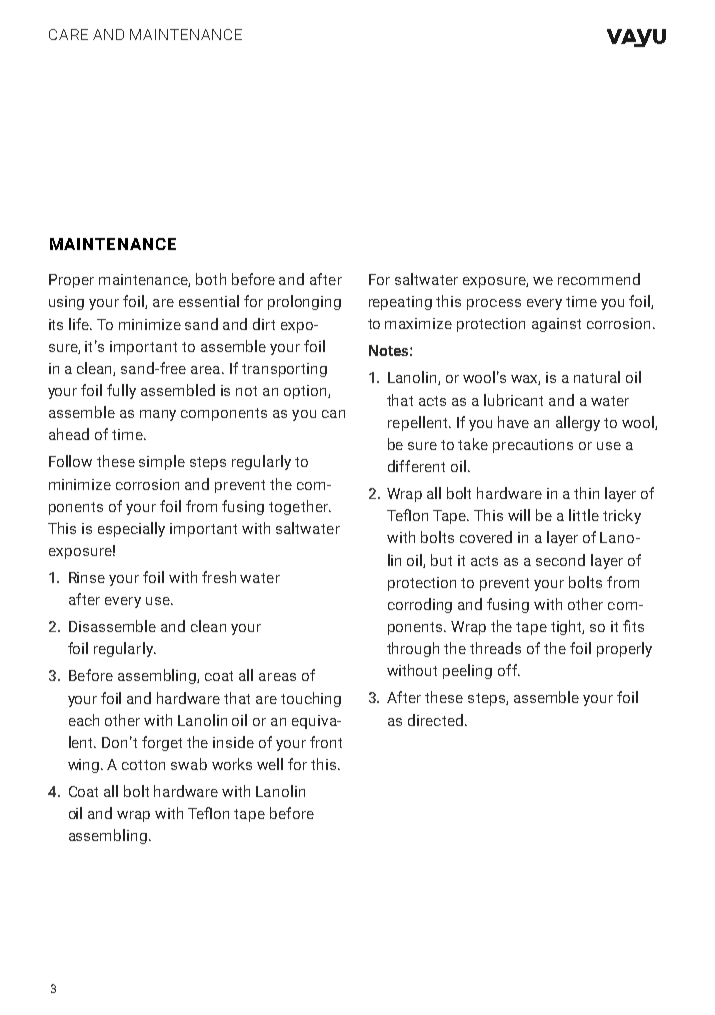  What do you see at coordinates (599, 279) in the screenshot?
I see `recommend` at bounding box center [599, 279].
